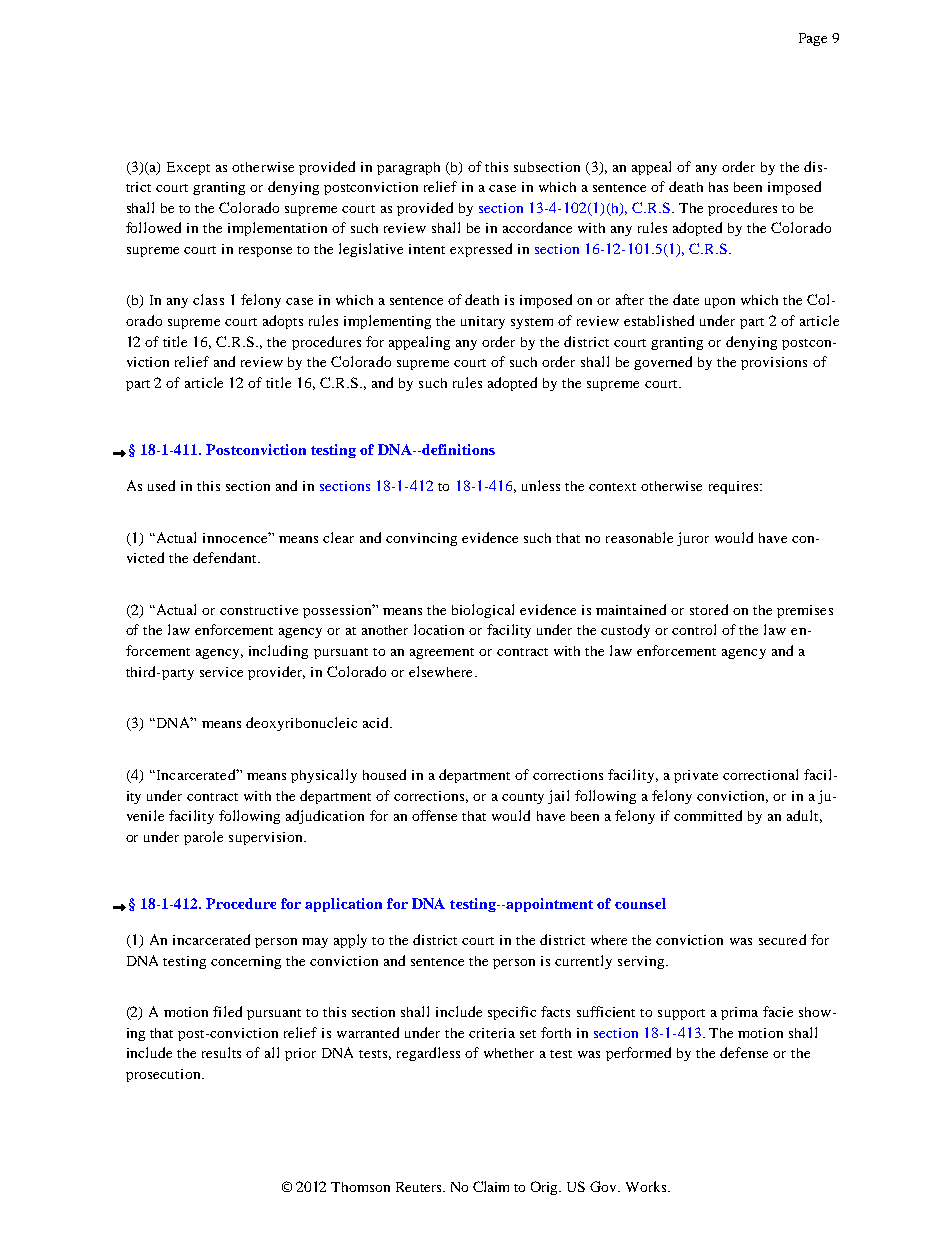  I want to click on Works, so click(647, 1186).
